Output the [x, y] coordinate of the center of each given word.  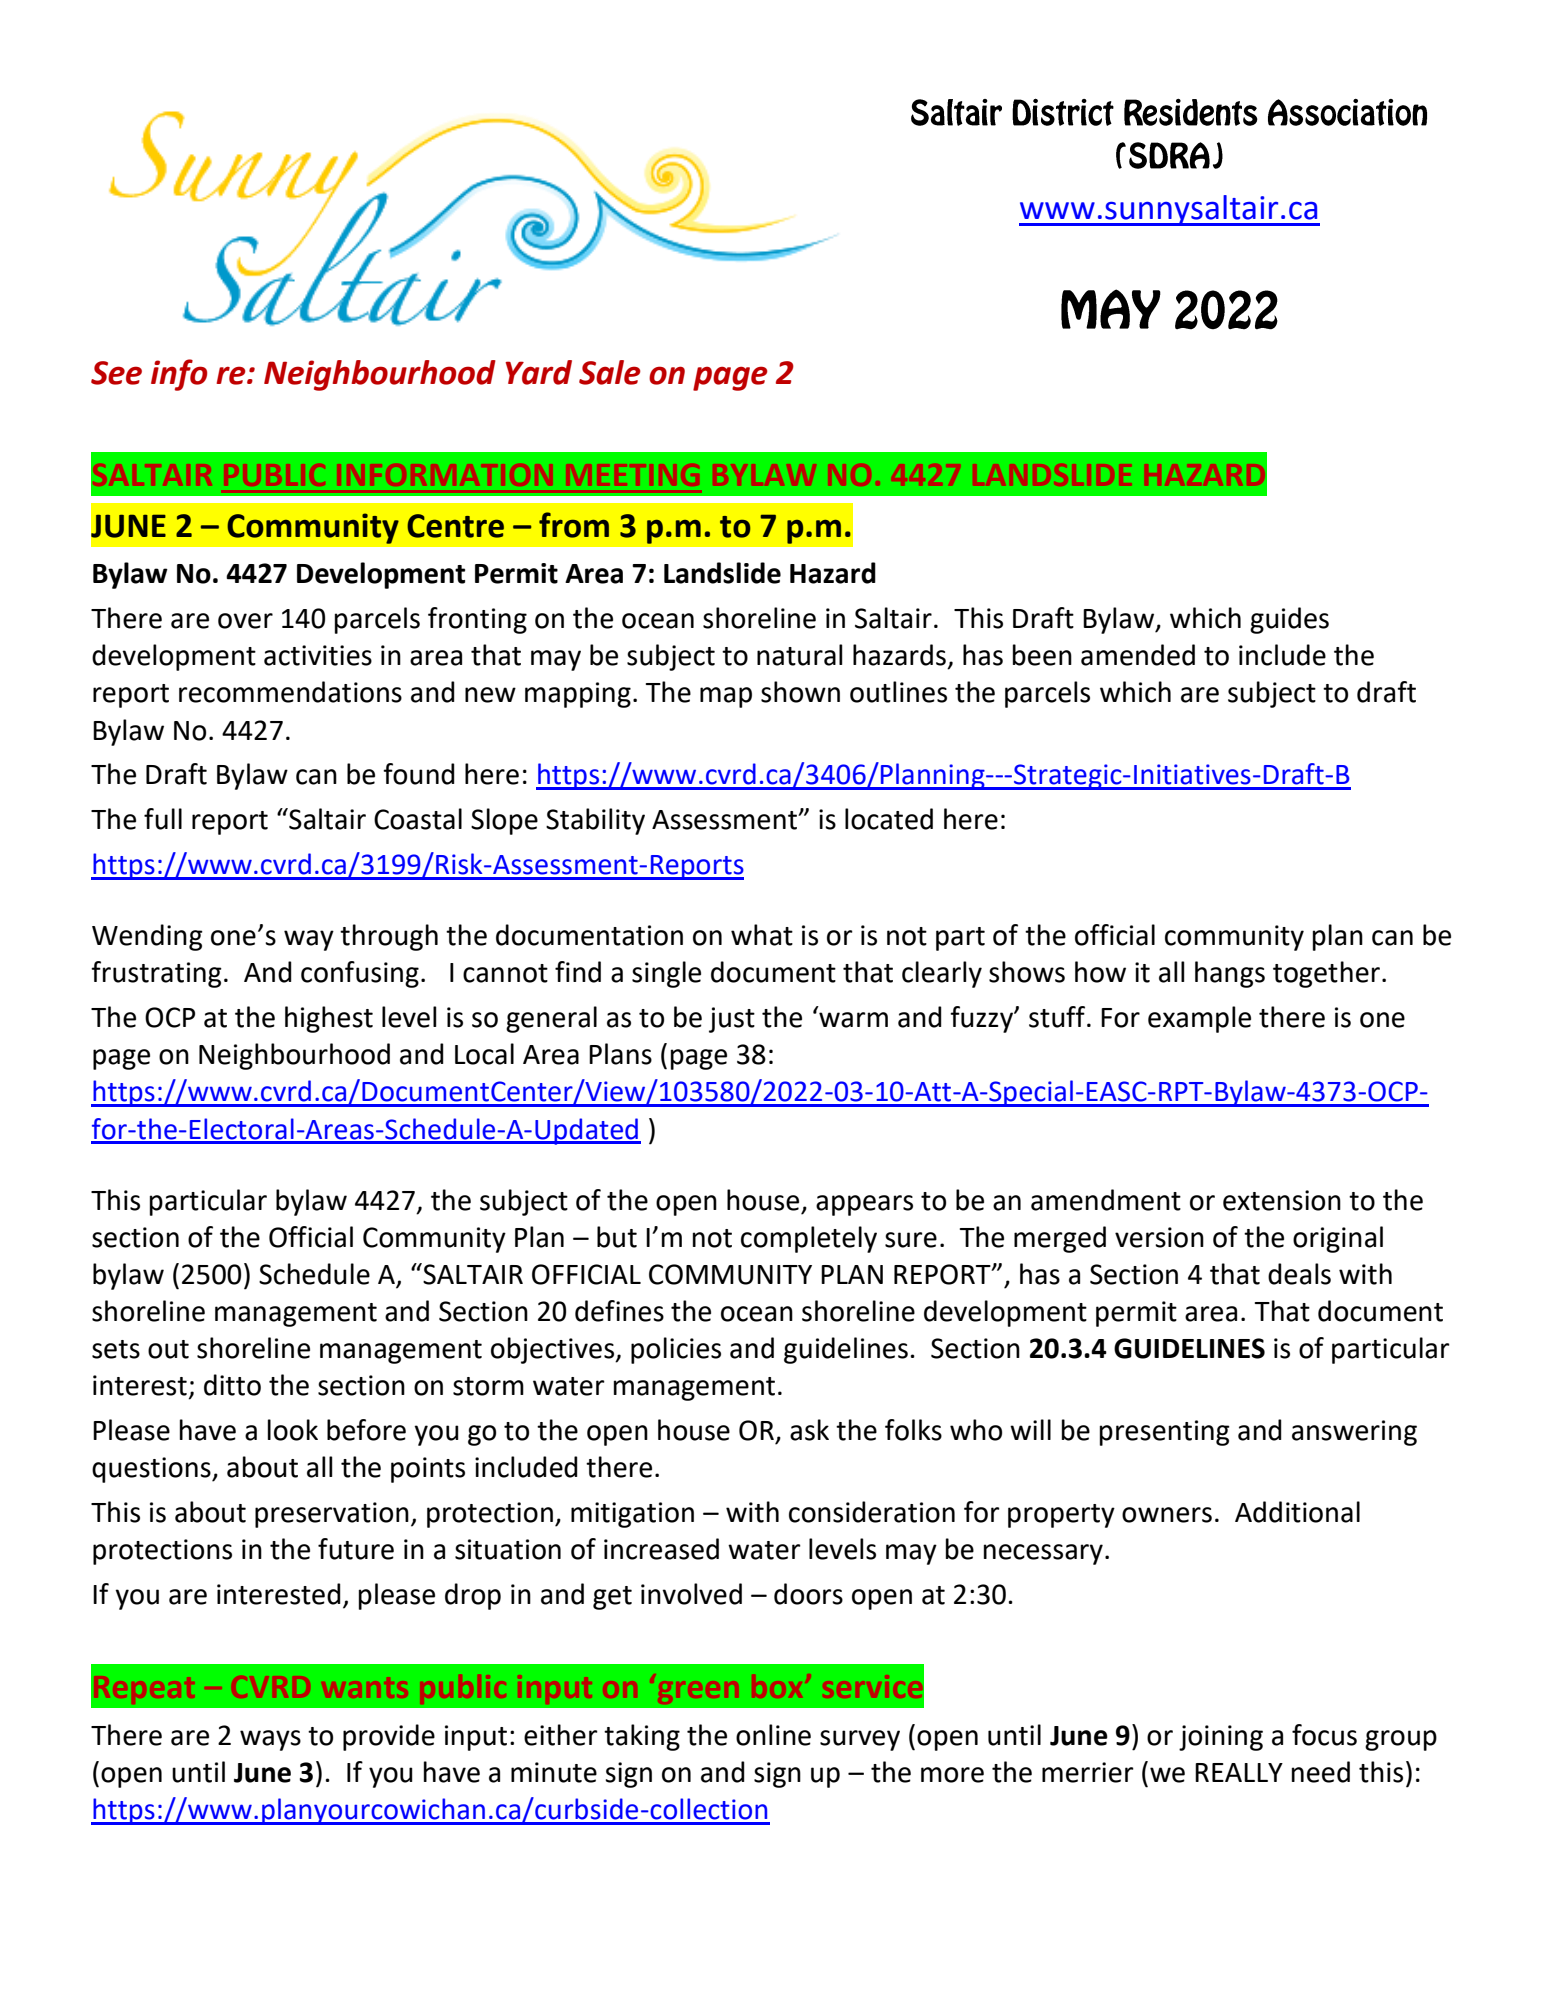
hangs [1230, 974]
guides [1289, 620]
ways [270, 1740]
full [163, 819]
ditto [232, 1385]
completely [809, 1239]
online [773, 1735]
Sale [610, 372]
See [116, 373]
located [889, 819]
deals [1299, 1274]
